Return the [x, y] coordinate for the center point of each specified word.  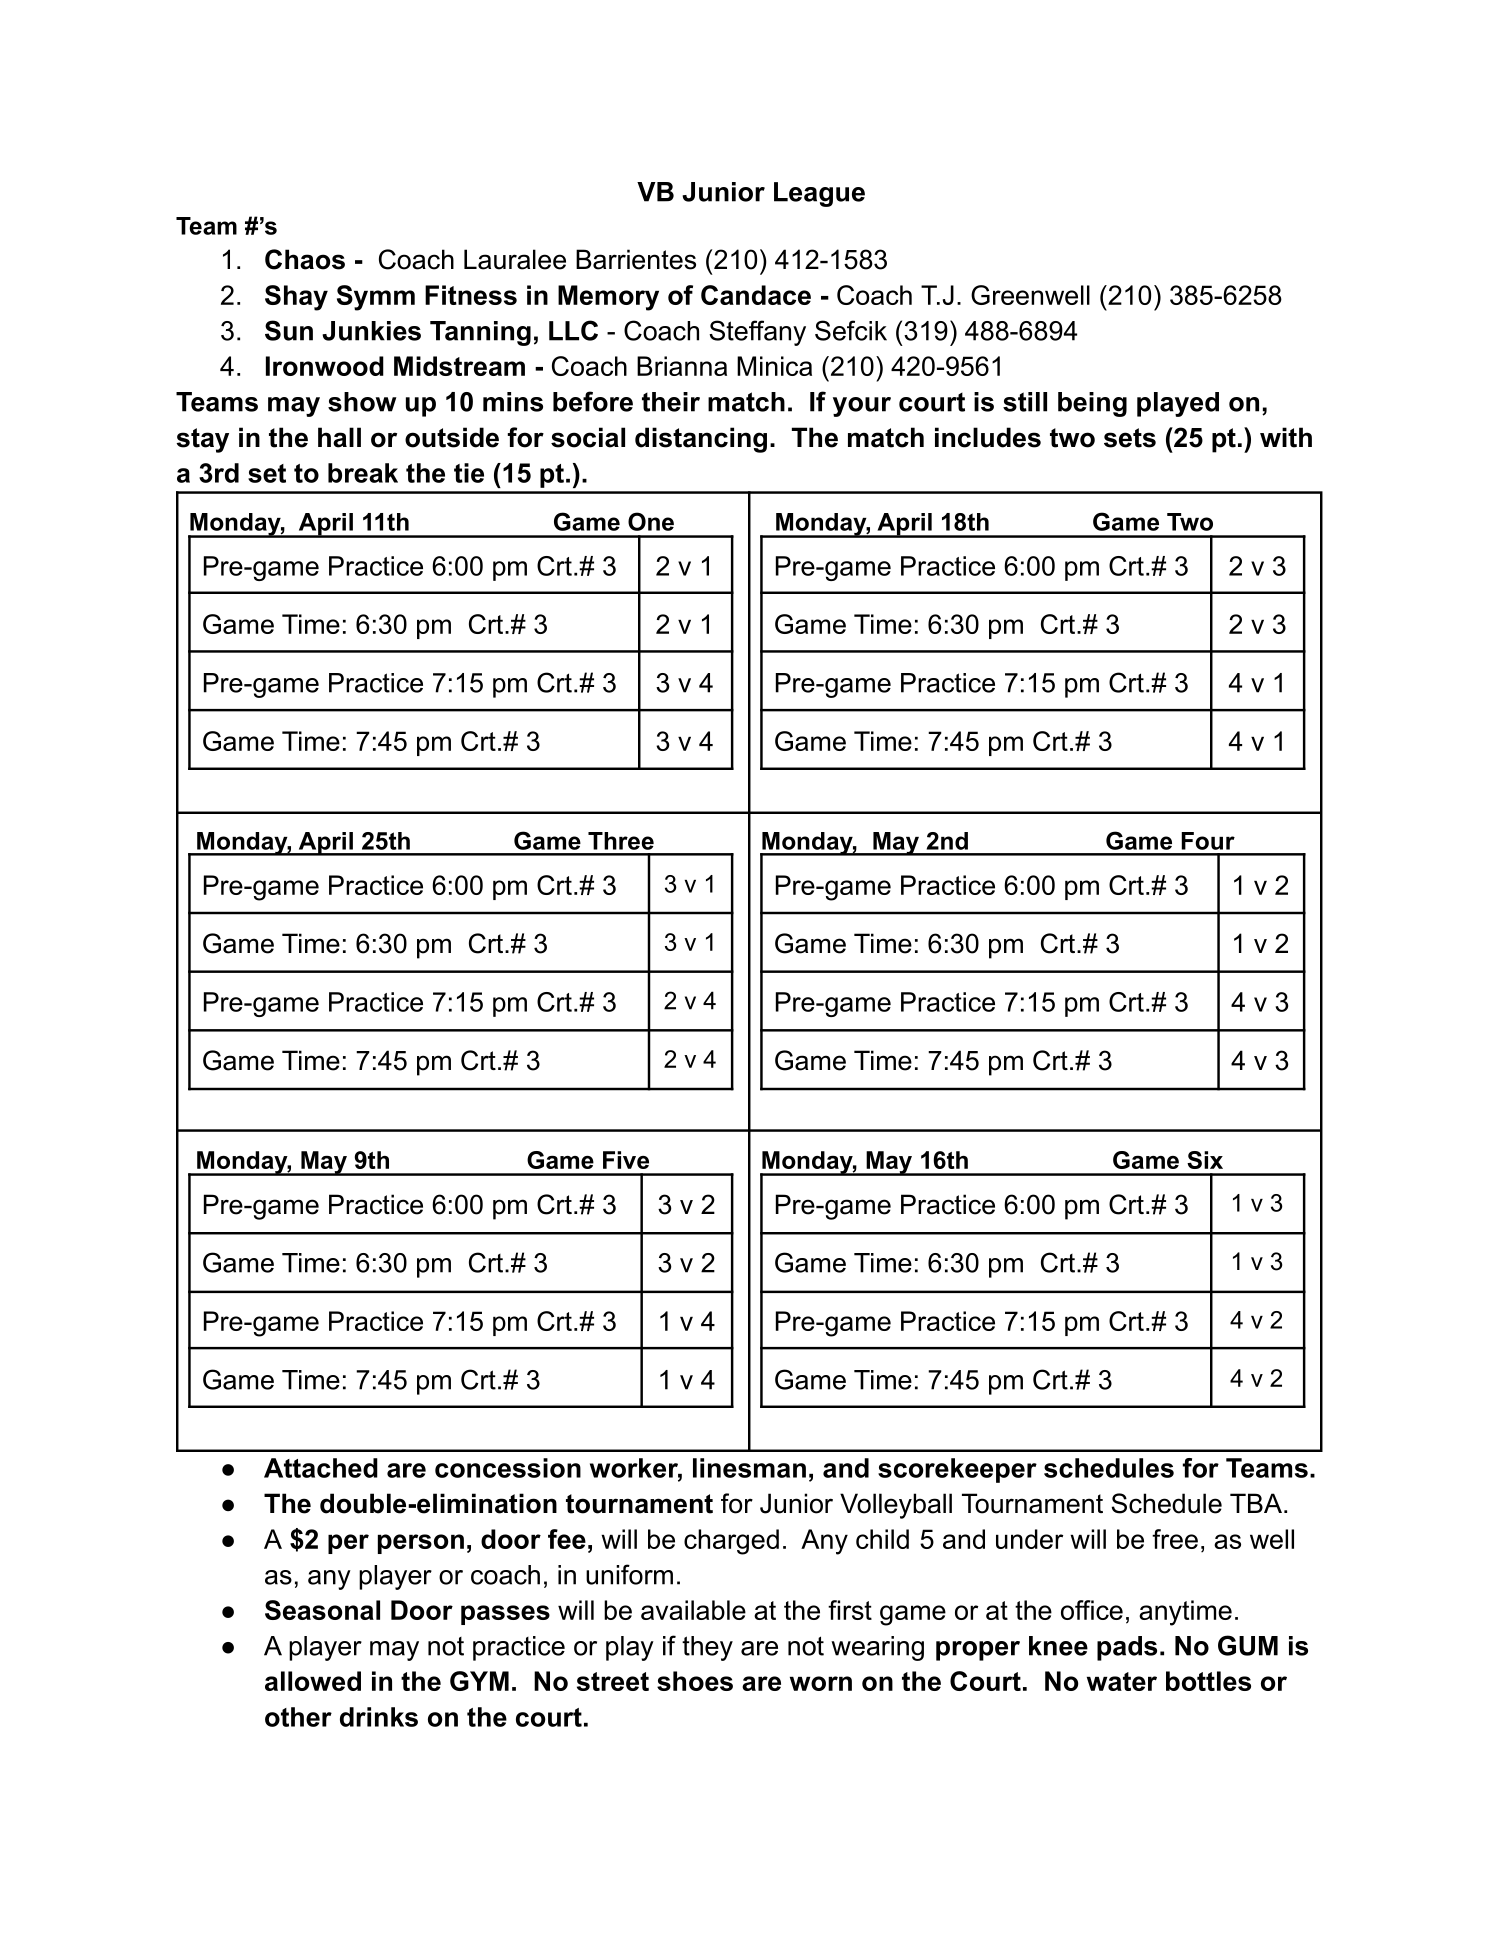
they [707, 1648]
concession [508, 1468]
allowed [313, 1681]
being [1092, 404]
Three [621, 841]
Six [1205, 1160]
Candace [756, 295]
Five [626, 1160]
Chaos [305, 259]
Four [1208, 841]
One [651, 521]
